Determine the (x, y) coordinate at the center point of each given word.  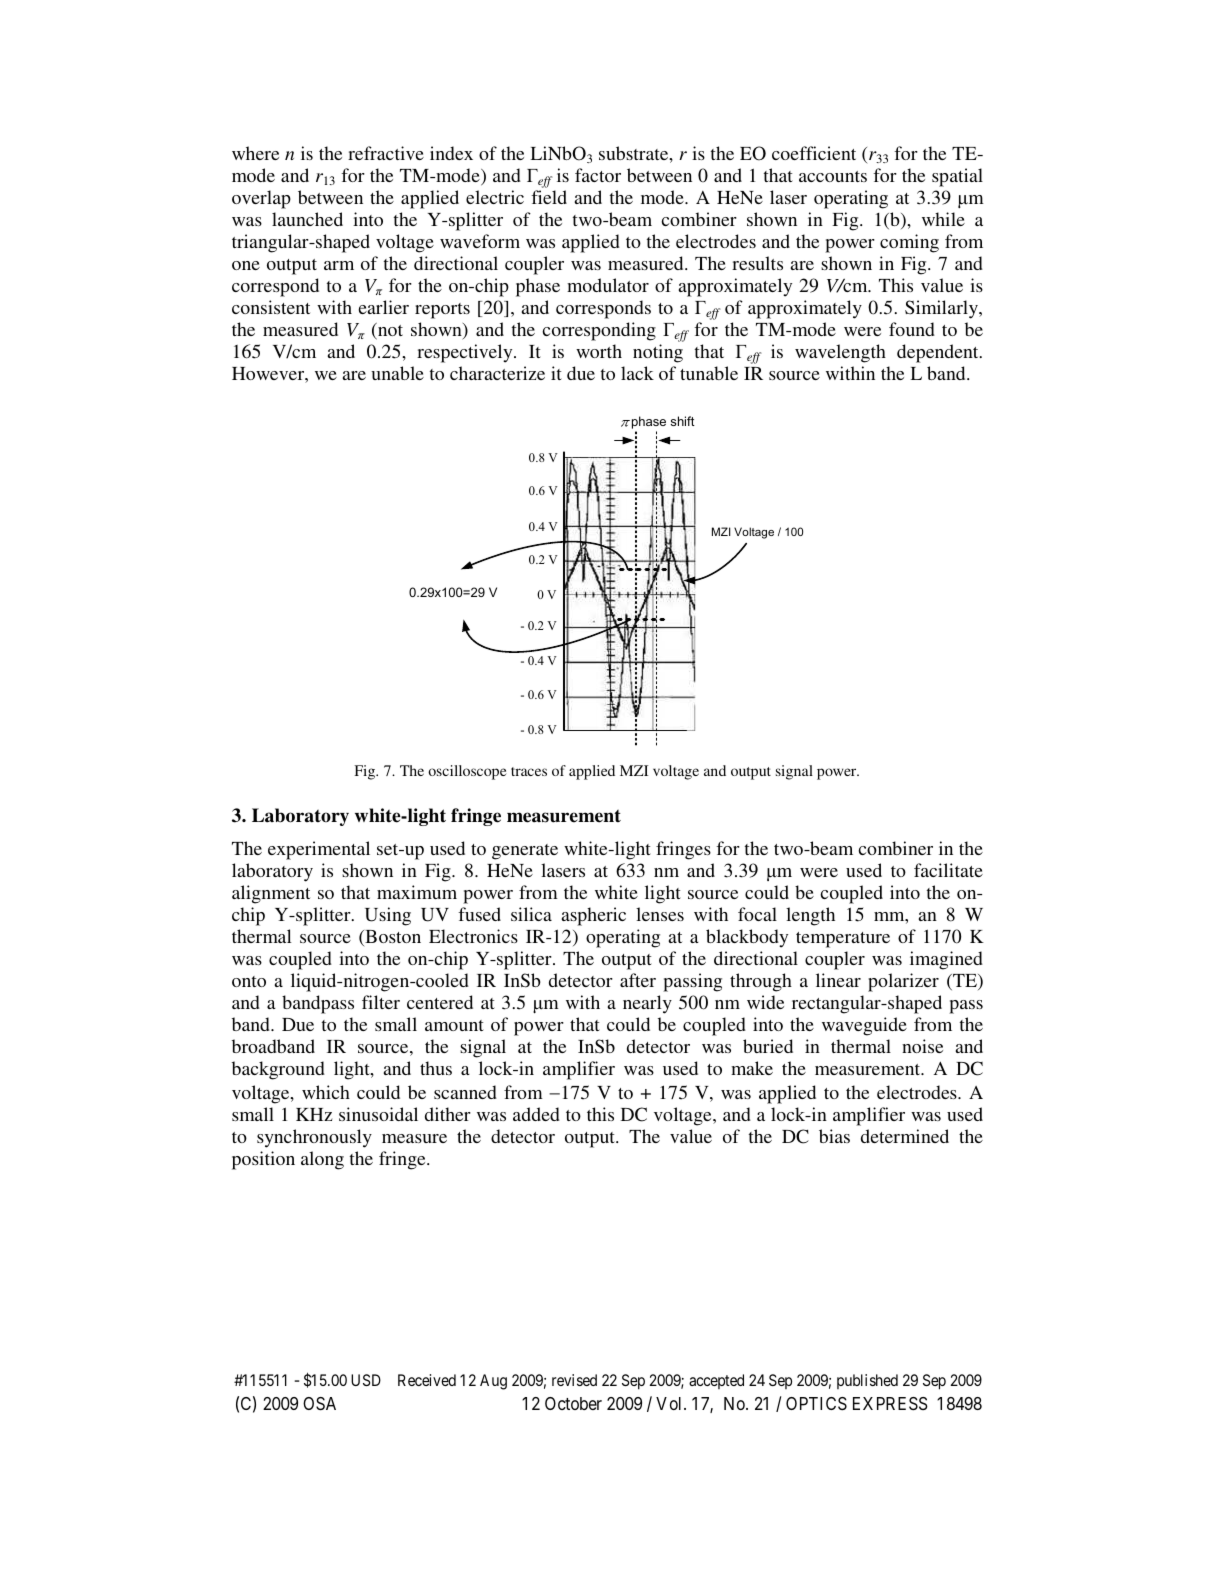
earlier (383, 307)
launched (307, 219)
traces (529, 771)
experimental (319, 850)
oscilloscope (467, 772)
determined (905, 1136)
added (536, 1114)
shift (683, 421)
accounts (833, 176)
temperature (843, 940)
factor (598, 175)
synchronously (314, 1138)
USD (366, 1380)
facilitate (948, 870)
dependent (939, 353)
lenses (660, 914)
